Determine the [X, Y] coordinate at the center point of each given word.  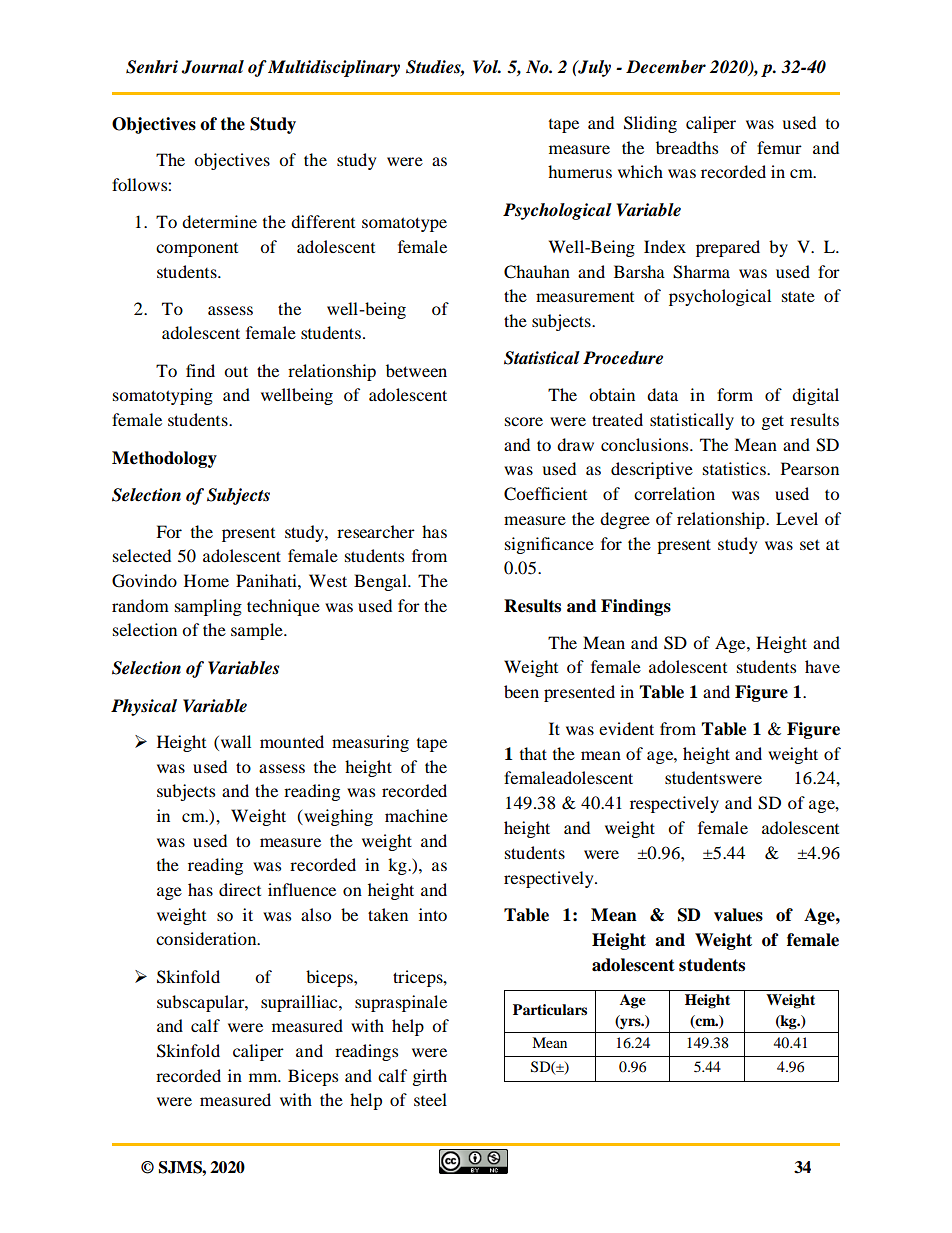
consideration [207, 938]
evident [626, 728]
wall [236, 741]
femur [779, 147]
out [236, 371]
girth [430, 1077]
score [524, 421]
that [533, 753]
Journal [212, 67]
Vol [487, 67]
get [773, 422]
